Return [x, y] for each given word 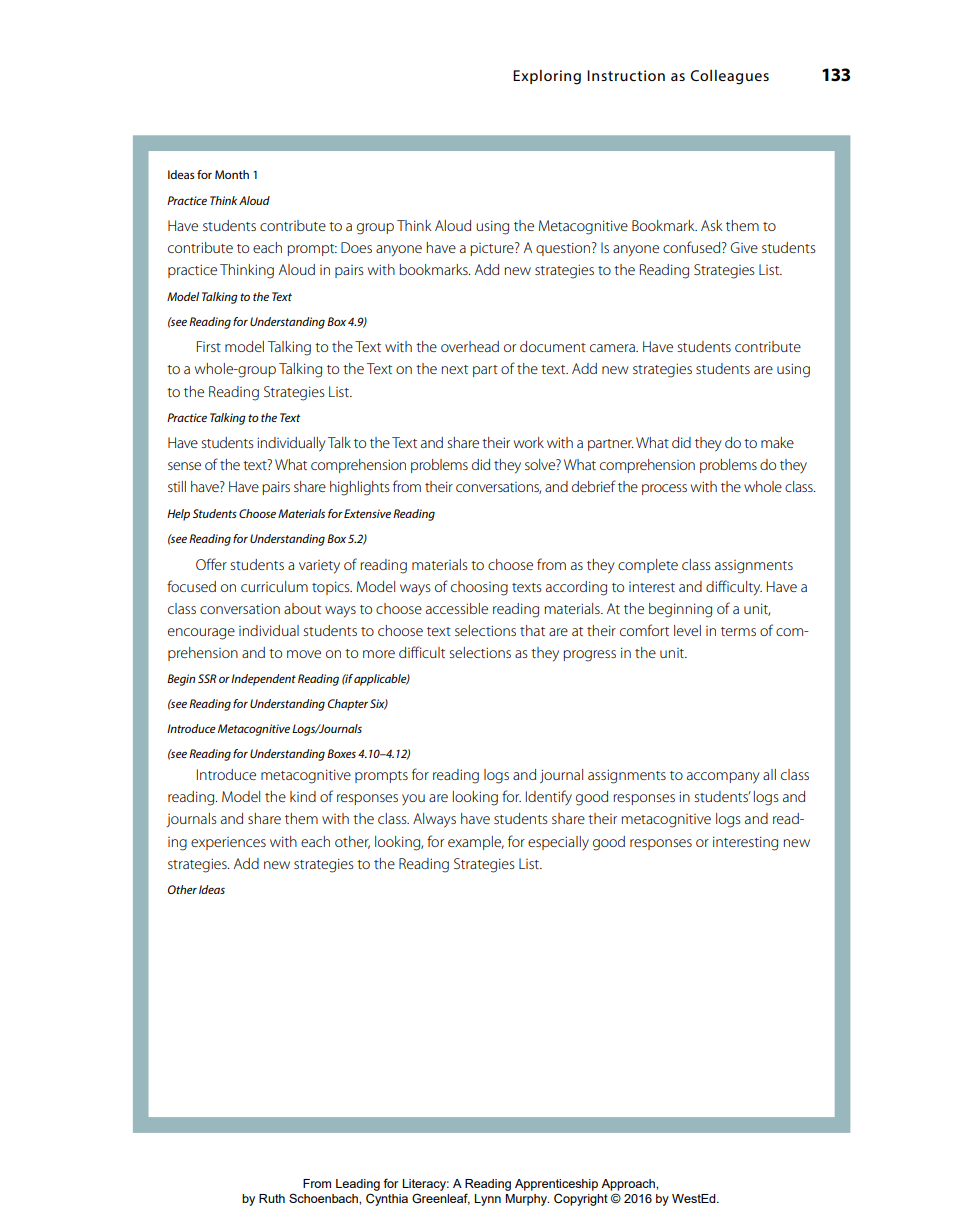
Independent [263, 680]
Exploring [547, 77]
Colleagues [729, 77]
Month [232, 174]
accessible [457, 608]
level [687, 630]
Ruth [272, 1198]
